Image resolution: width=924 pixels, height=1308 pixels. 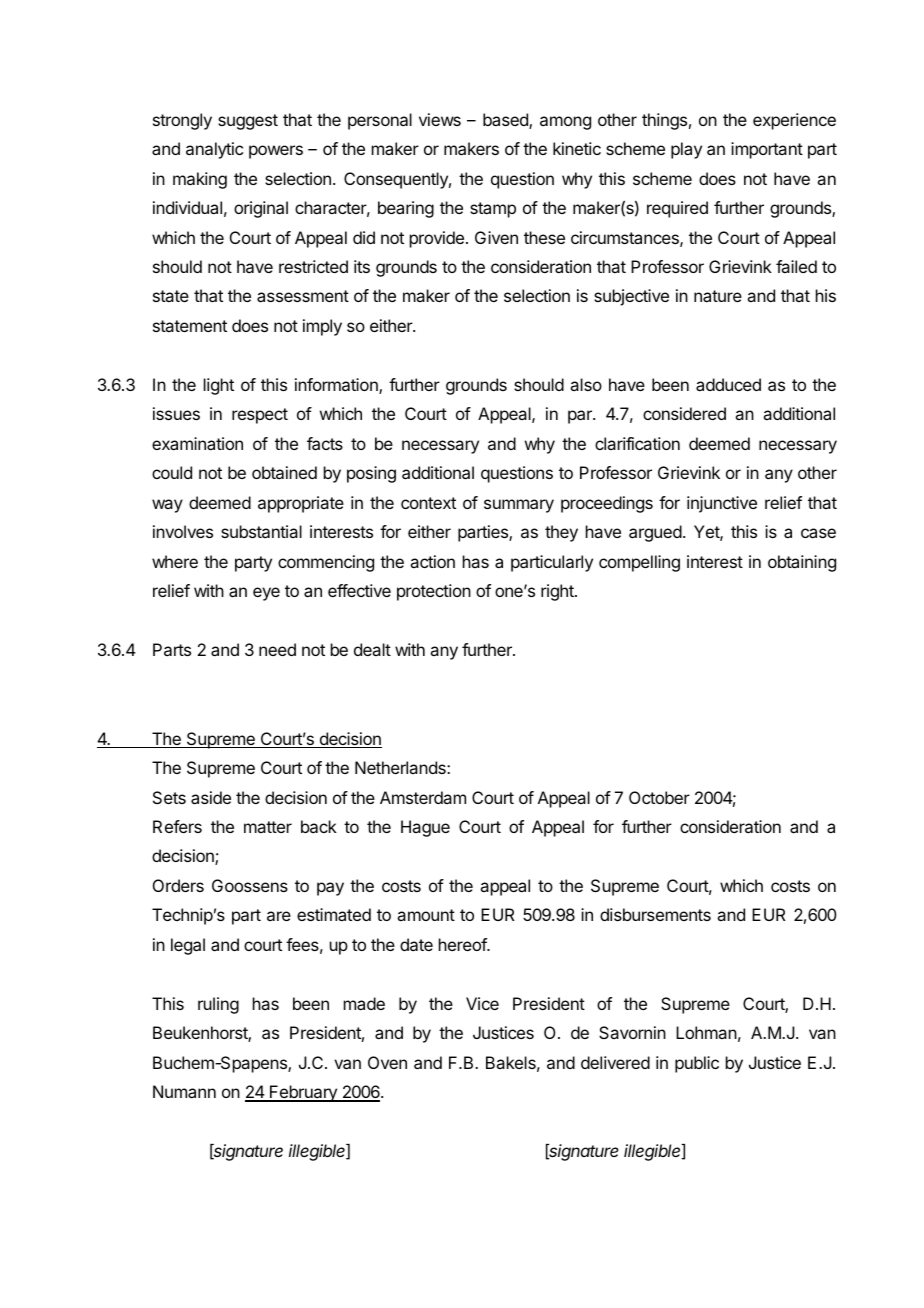 I want to click on October, so click(x=659, y=797).
